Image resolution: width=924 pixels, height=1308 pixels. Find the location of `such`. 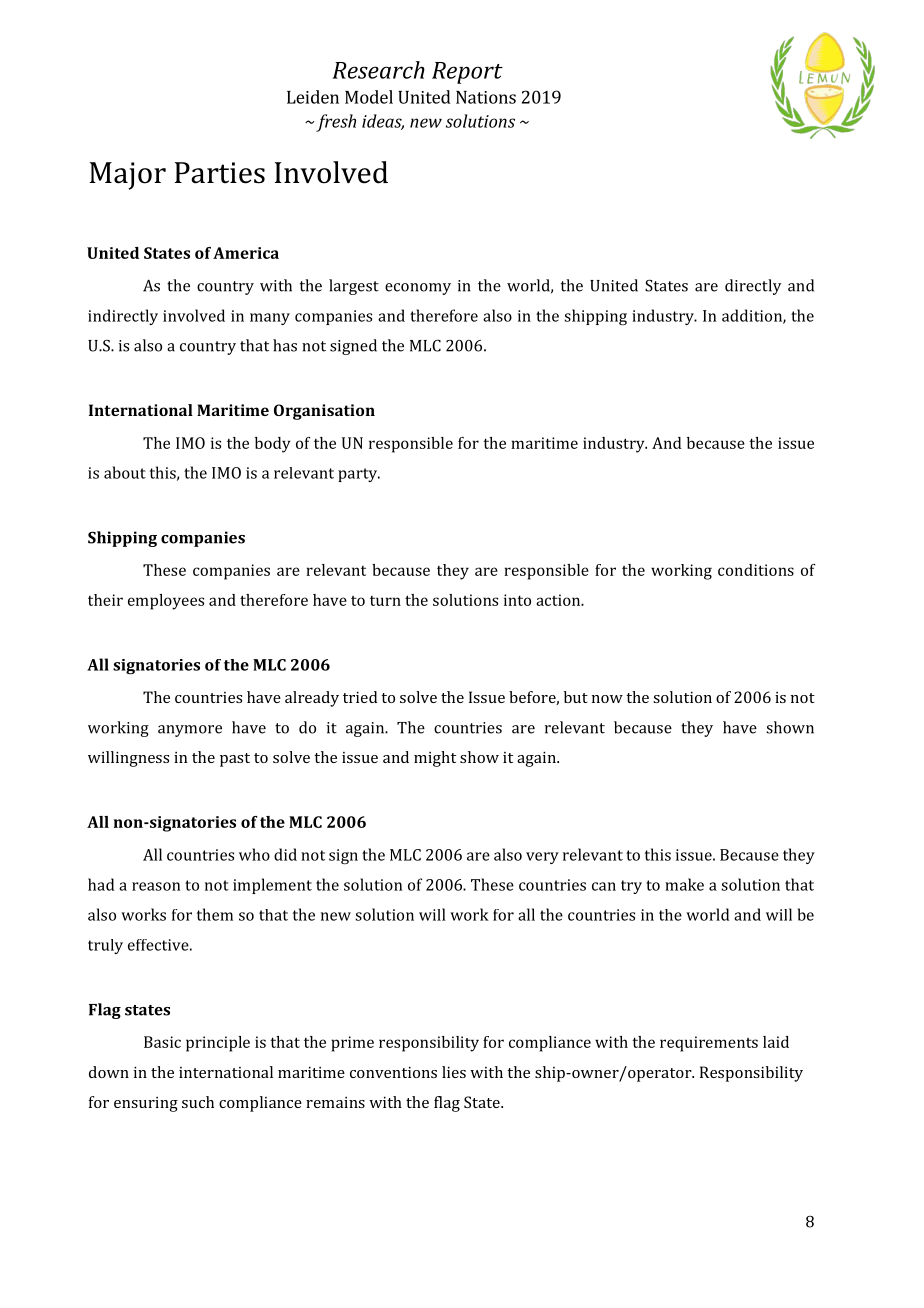

such is located at coordinates (198, 1102).
